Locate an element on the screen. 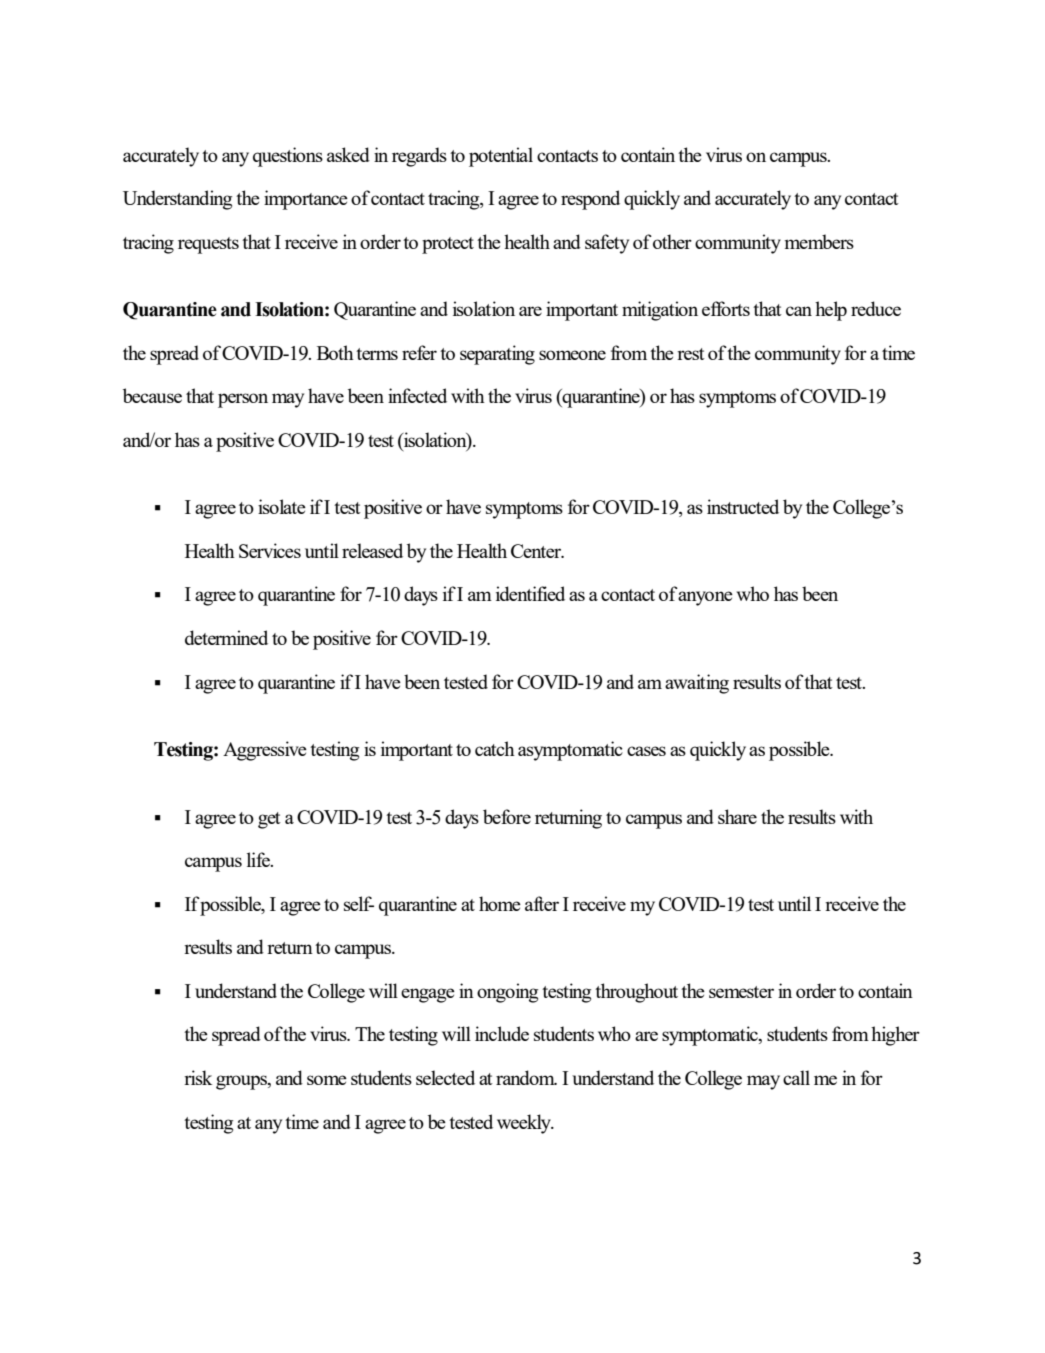 This screenshot has height=1353, width=1045. random is located at coordinates (526, 1077).
